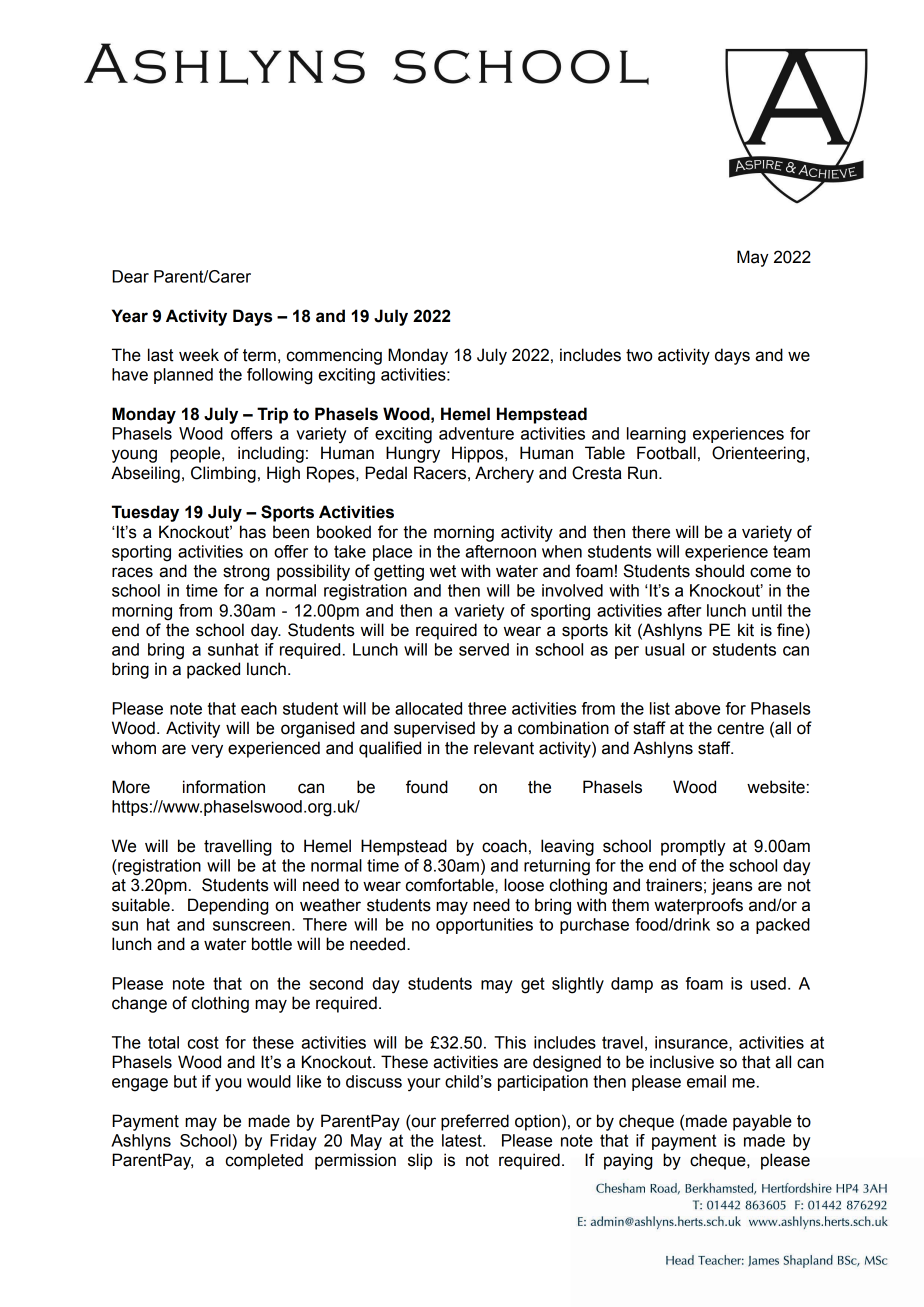  What do you see at coordinates (463, 1140) in the document?
I see `latest` at bounding box center [463, 1140].
